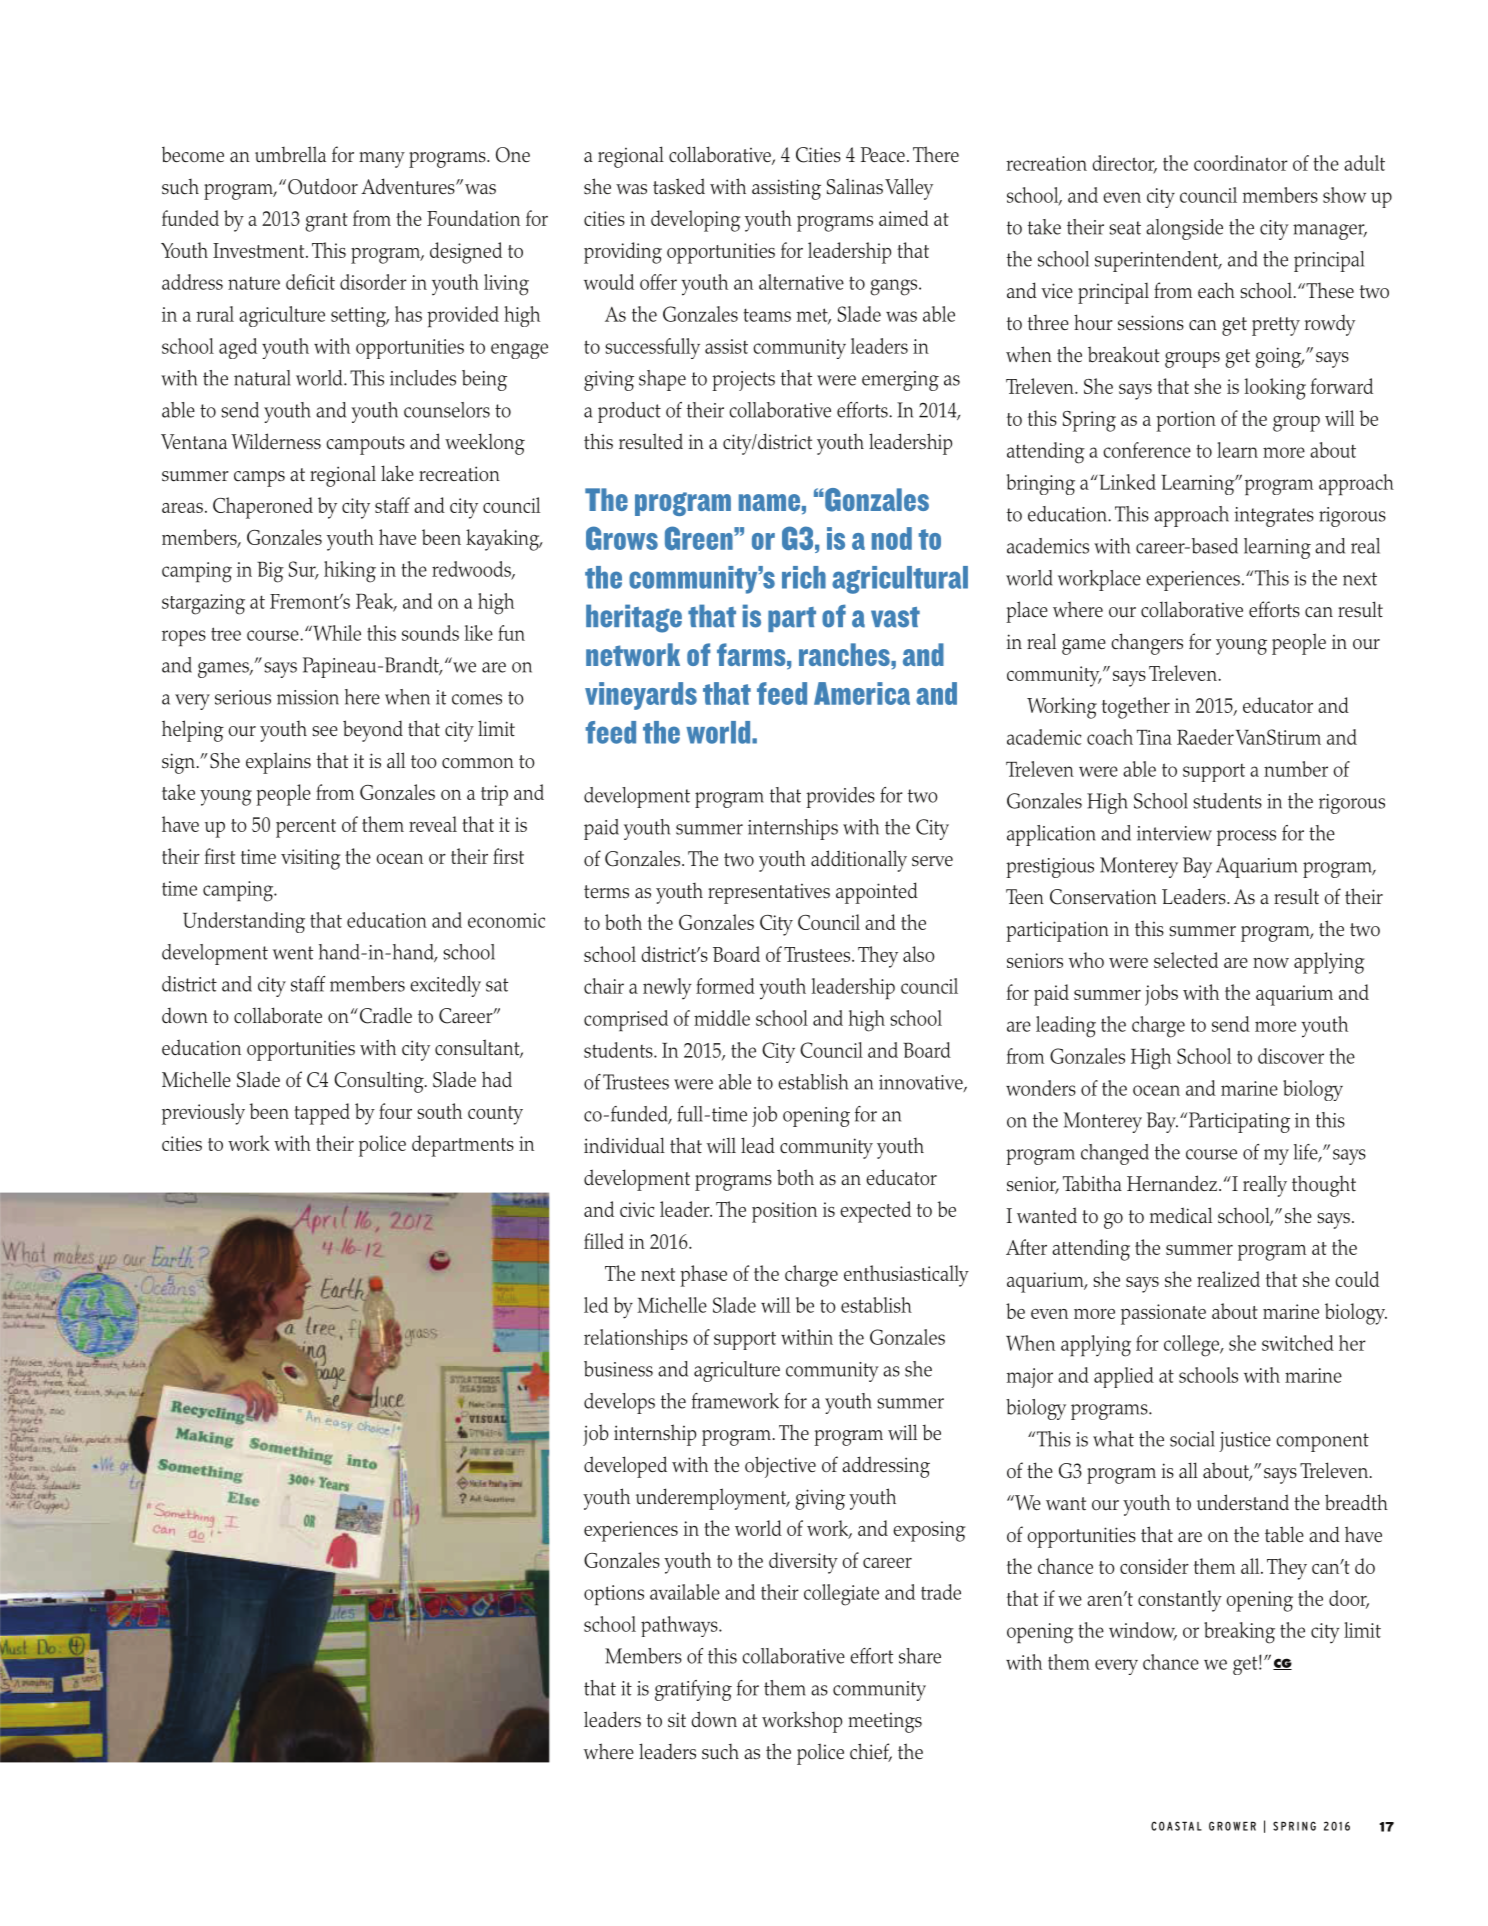 The image size is (1488, 1926). Describe the element at coordinates (695, 221) in the screenshot. I see `developing` at that location.
